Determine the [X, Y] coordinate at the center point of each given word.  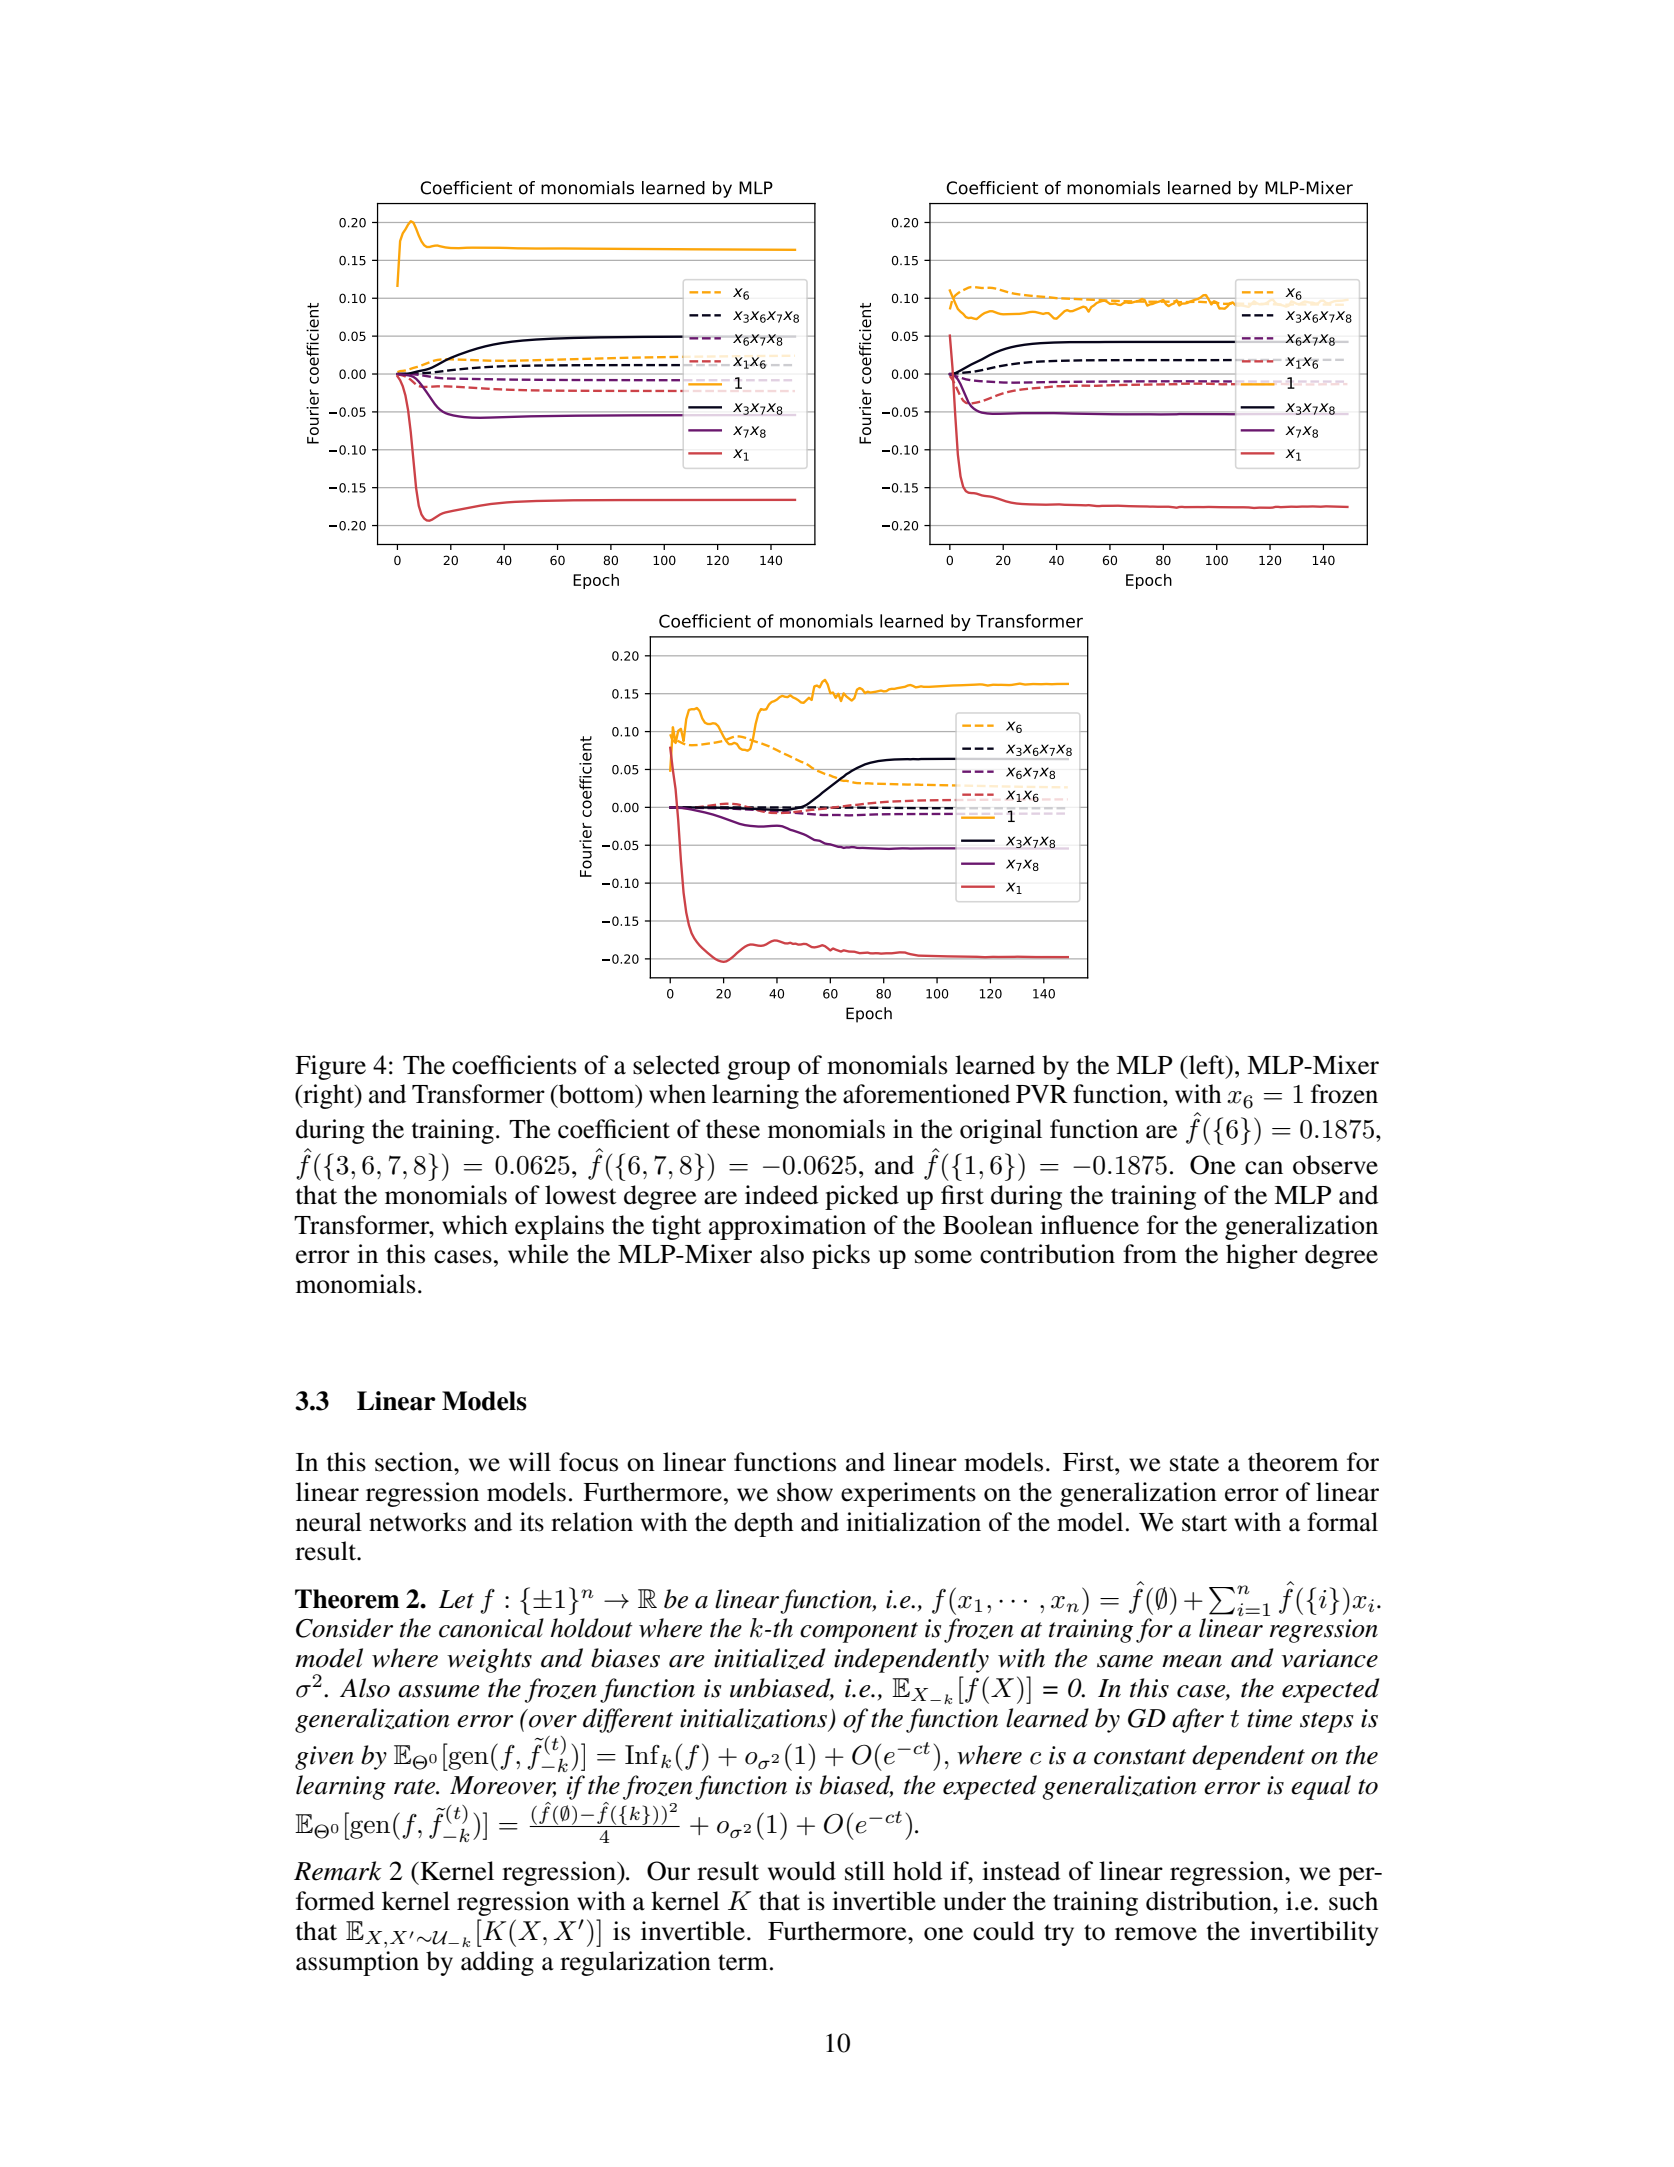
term [743, 1962]
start [1204, 1523]
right [328, 1096]
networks [417, 1522]
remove [1156, 1934]
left [1207, 1065]
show [805, 1492]
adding [497, 1963]
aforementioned [926, 1094]
